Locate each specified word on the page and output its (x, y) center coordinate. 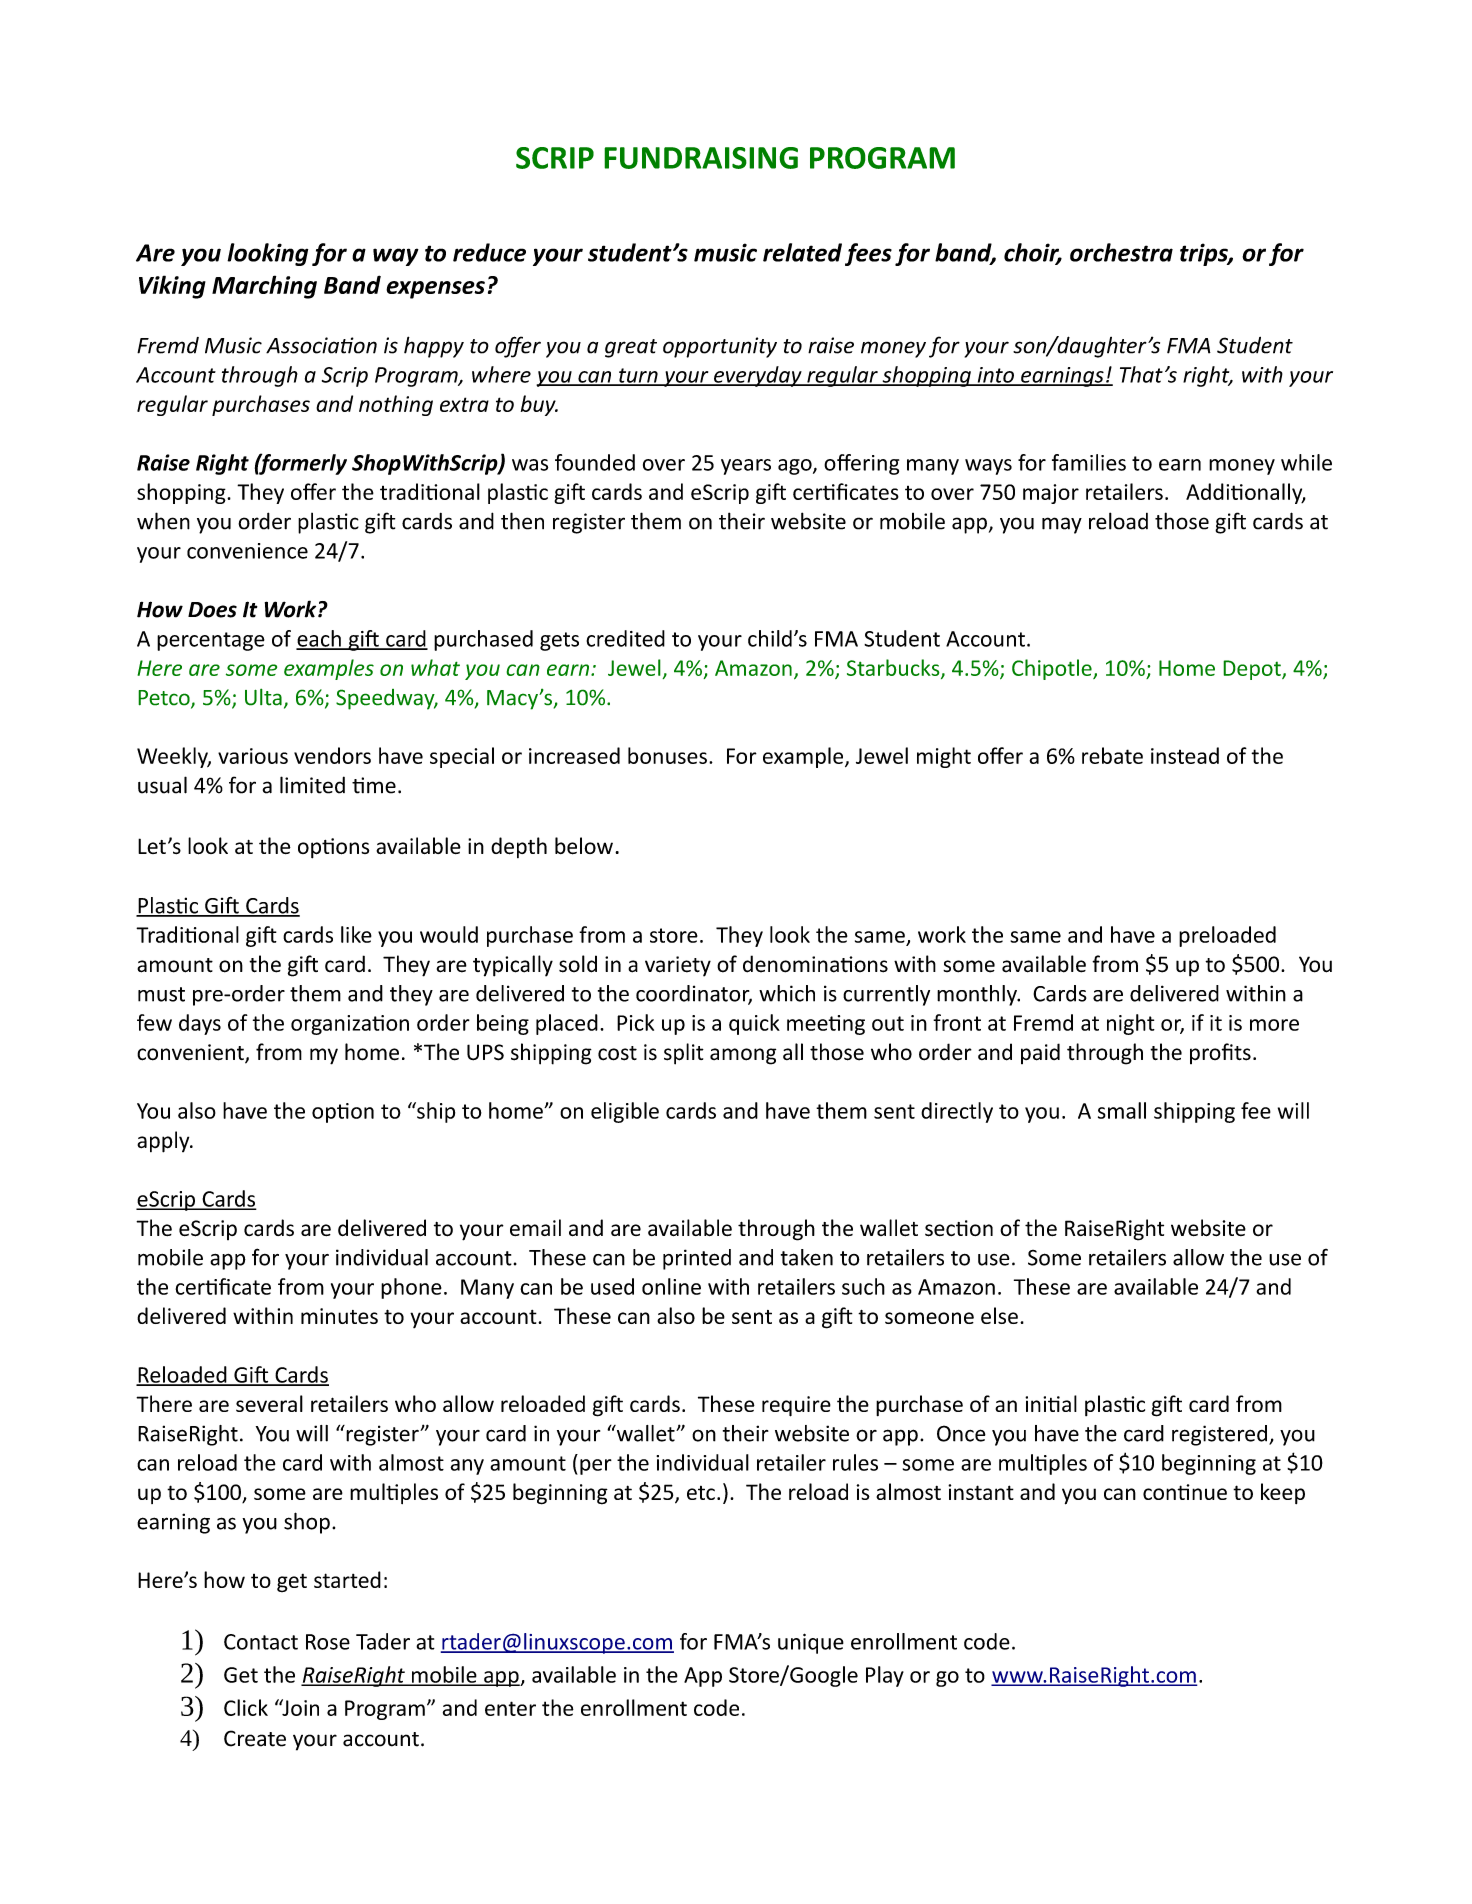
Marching (264, 287)
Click (246, 1707)
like (356, 934)
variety (678, 966)
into (995, 376)
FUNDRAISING (701, 158)
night (1131, 1024)
